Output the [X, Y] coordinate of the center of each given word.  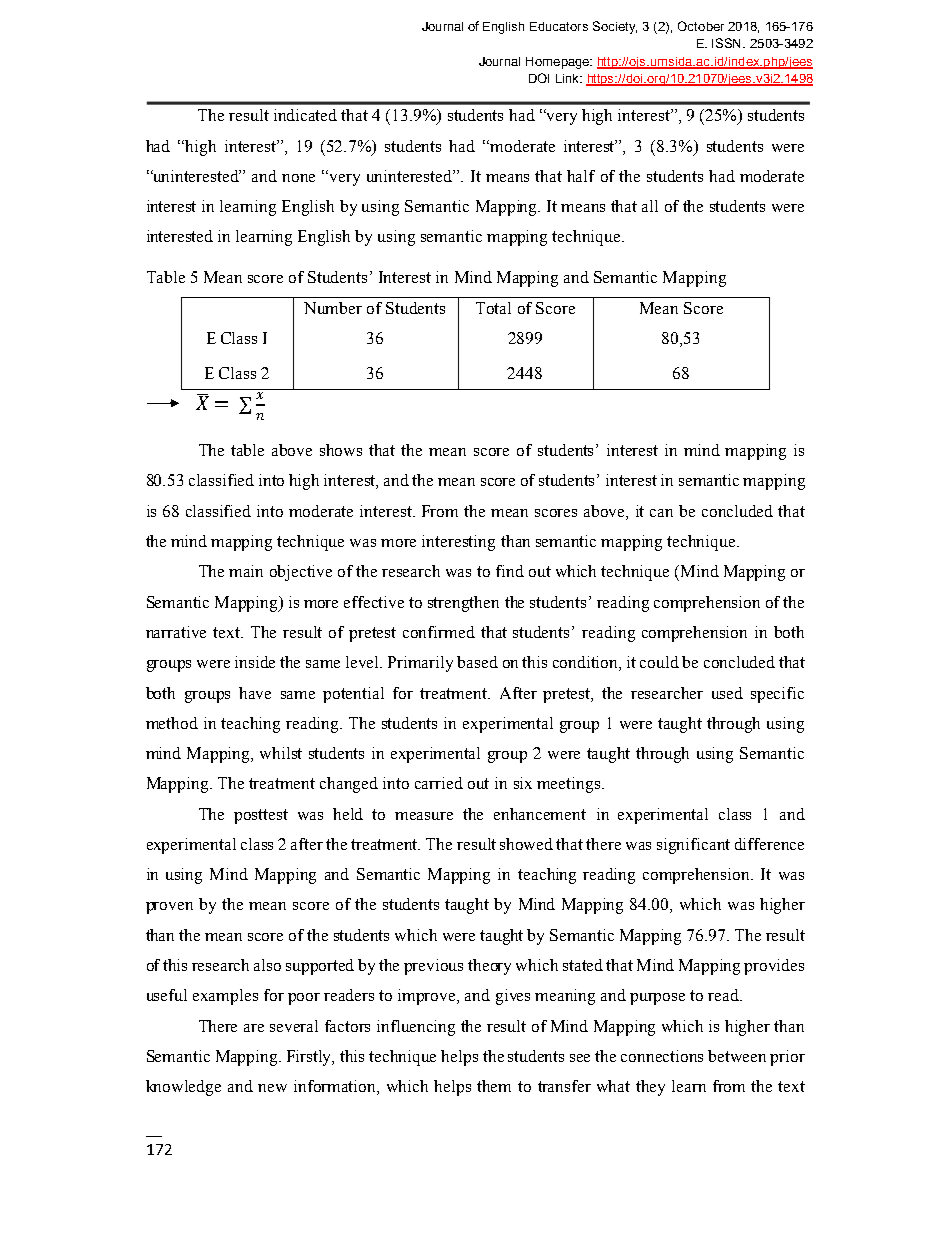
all [650, 206]
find [510, 571]
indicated [305, 115]
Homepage [559, 63]
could [659, 662]
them [494, 1086]
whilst [281, 753]
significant [693, 846]
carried [439, 783]
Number [333, 308]
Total [493, 308]
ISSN [728, 43]
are [254, 1028]
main [246, 571]
